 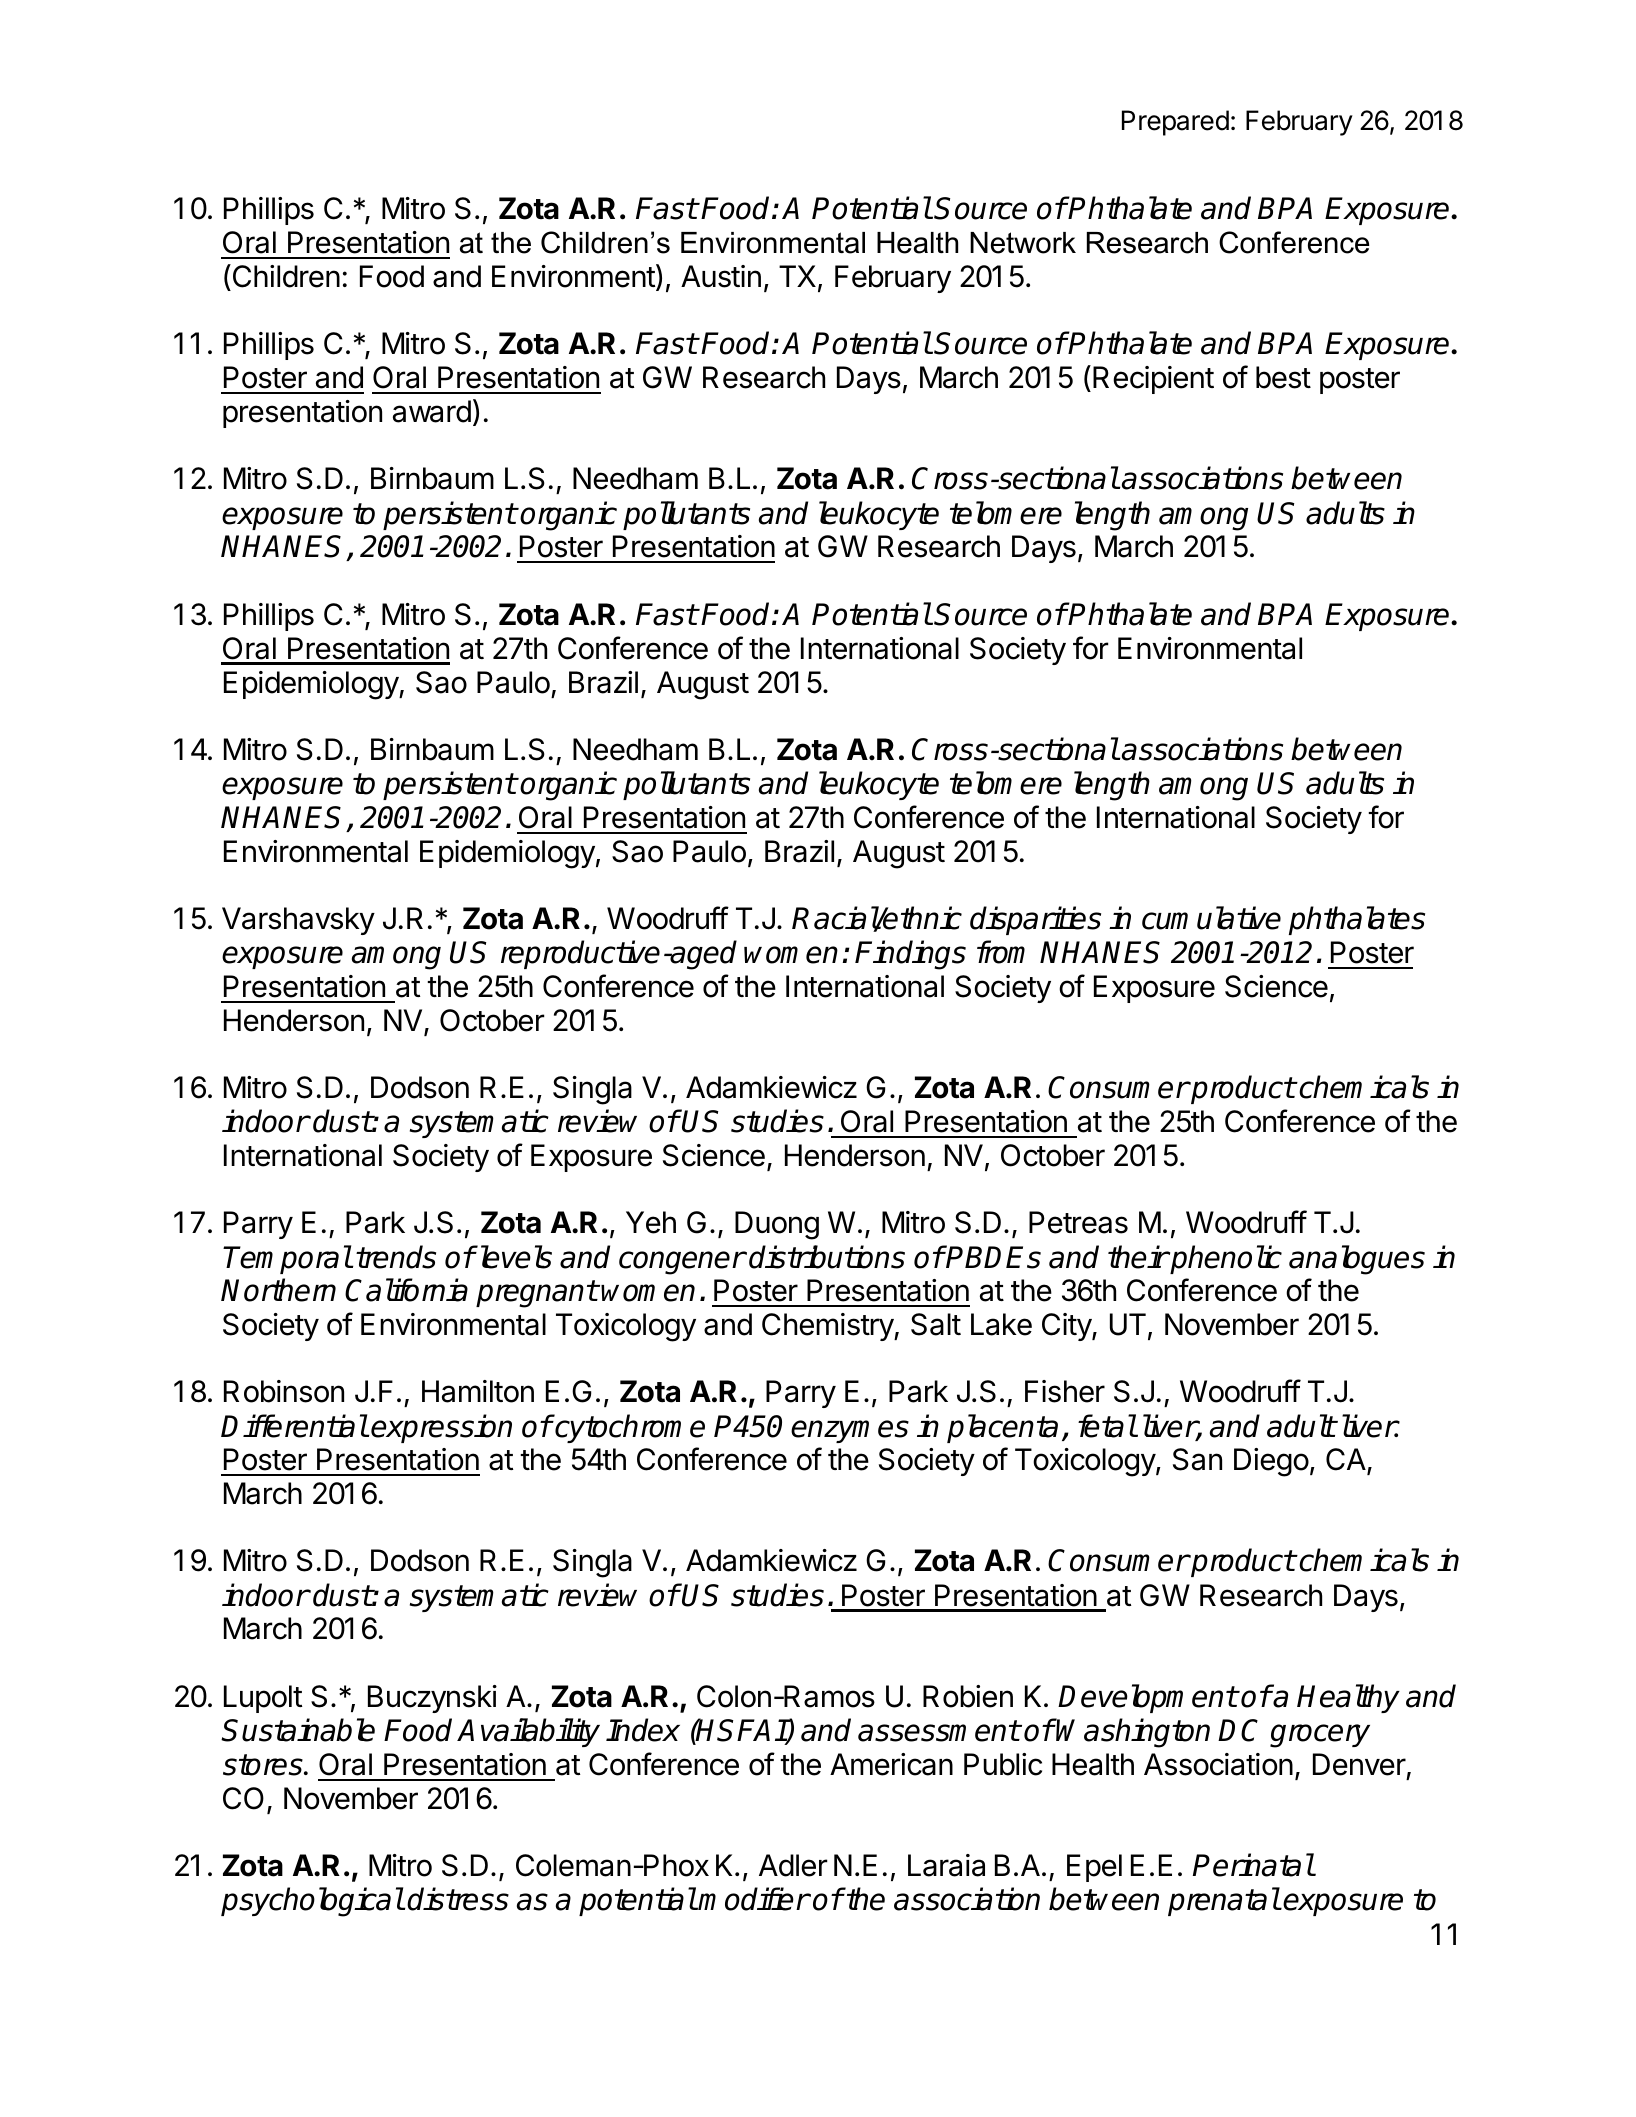 I want to click on California, so click(x=406, y=1290).
